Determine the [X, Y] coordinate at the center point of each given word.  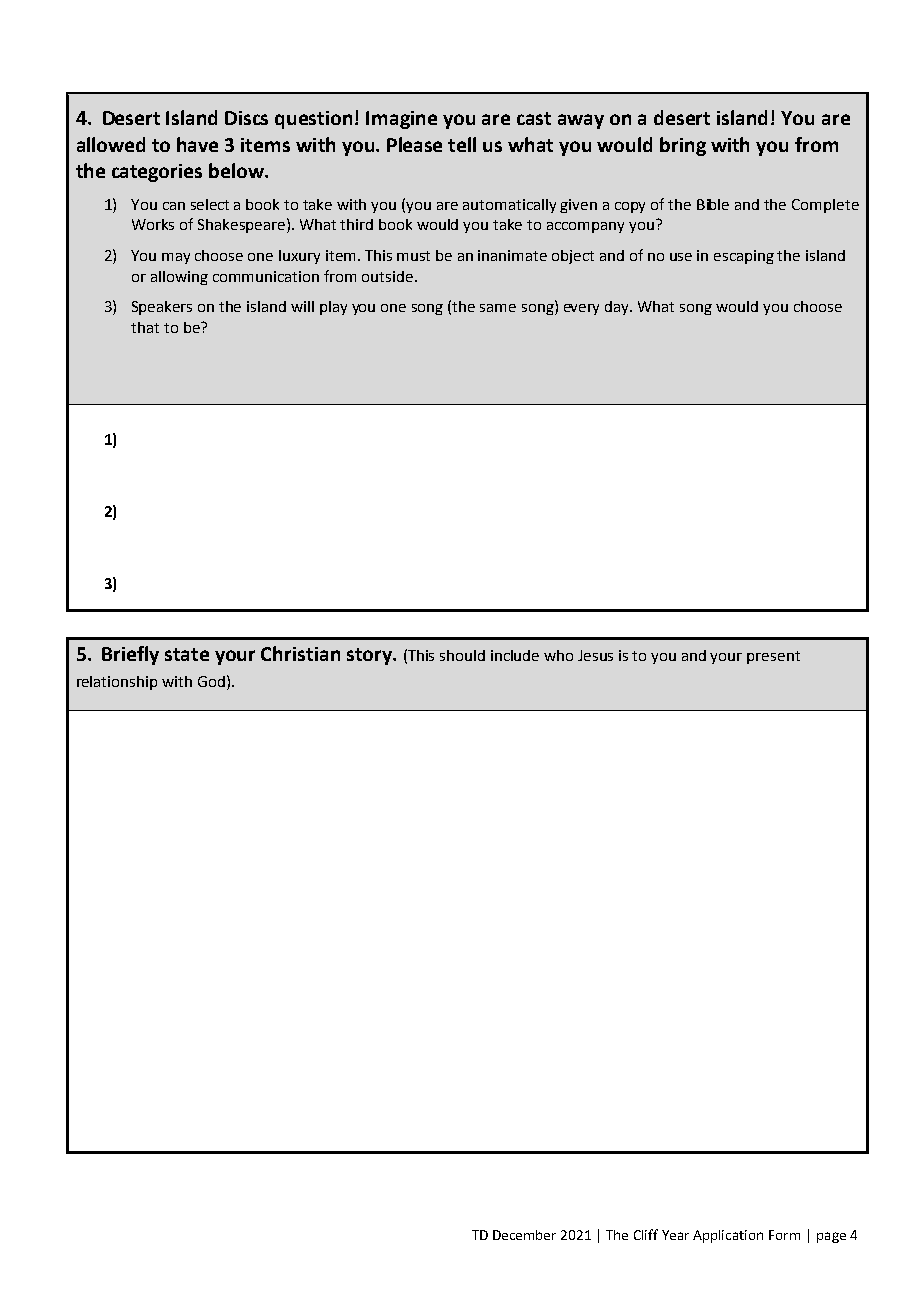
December [524, 1235]
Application [728, 1236]
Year [675, 1235]
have [197, 144]
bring [683, 146]
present [773, 657]
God [211, 681]
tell [462, 144]
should [462, 655]
